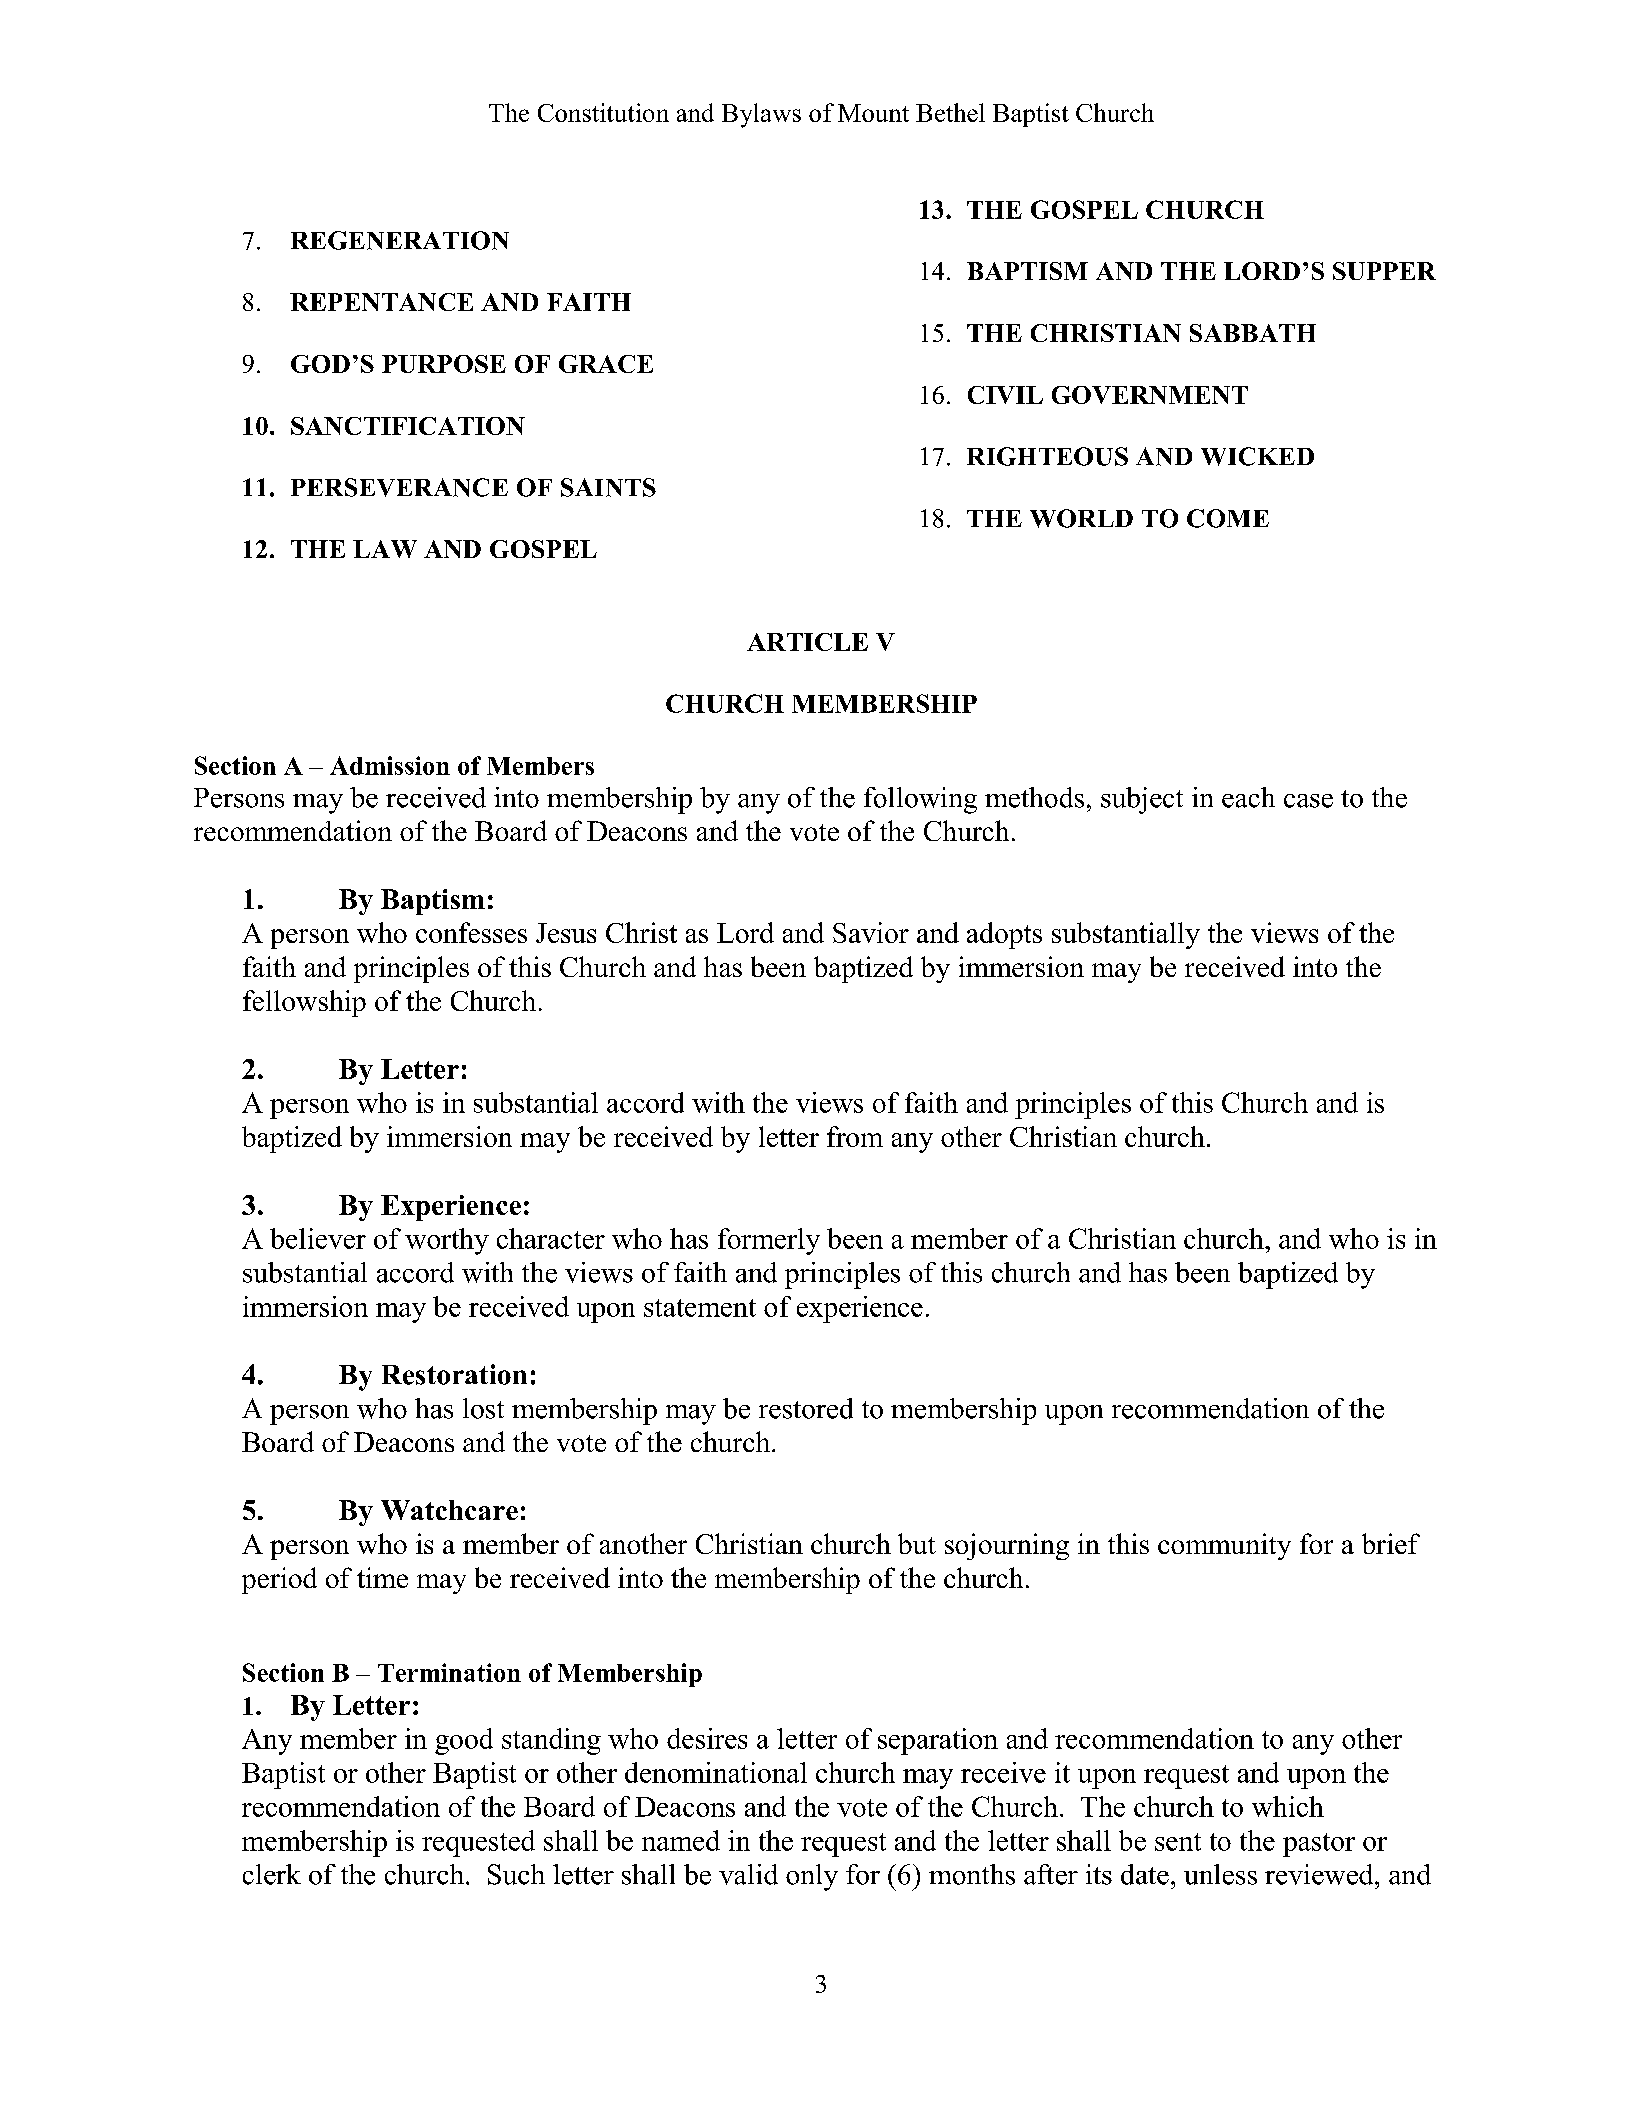 The height and width of the image is (2126, 1643). Describe the element at coordinates (464, 1741) in the image. I see `good` at that location.
